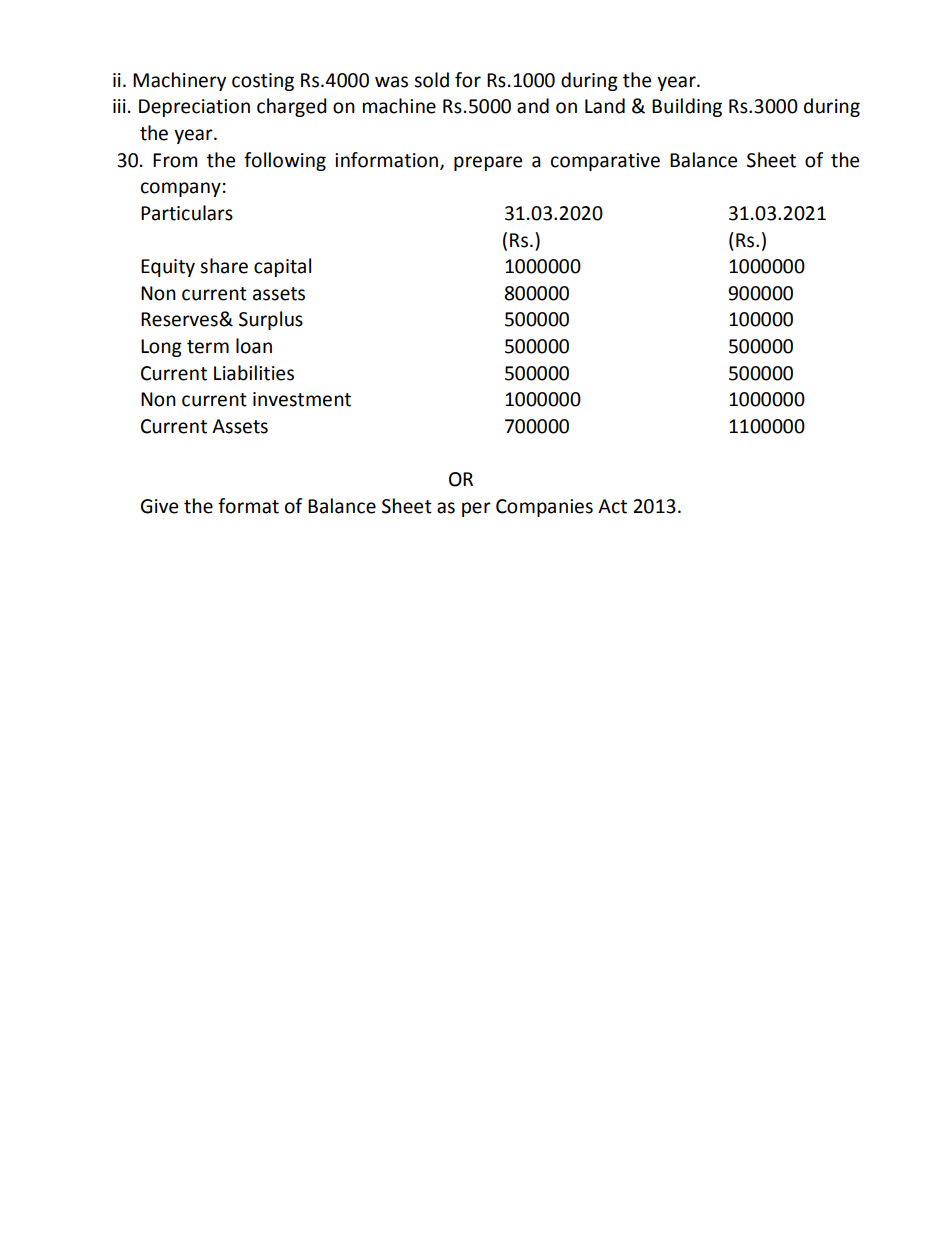 This screenshot has height=1233, width=952. Describe the element at coordinates (605, 106) in the screenshot. I see `Land` at that location.
